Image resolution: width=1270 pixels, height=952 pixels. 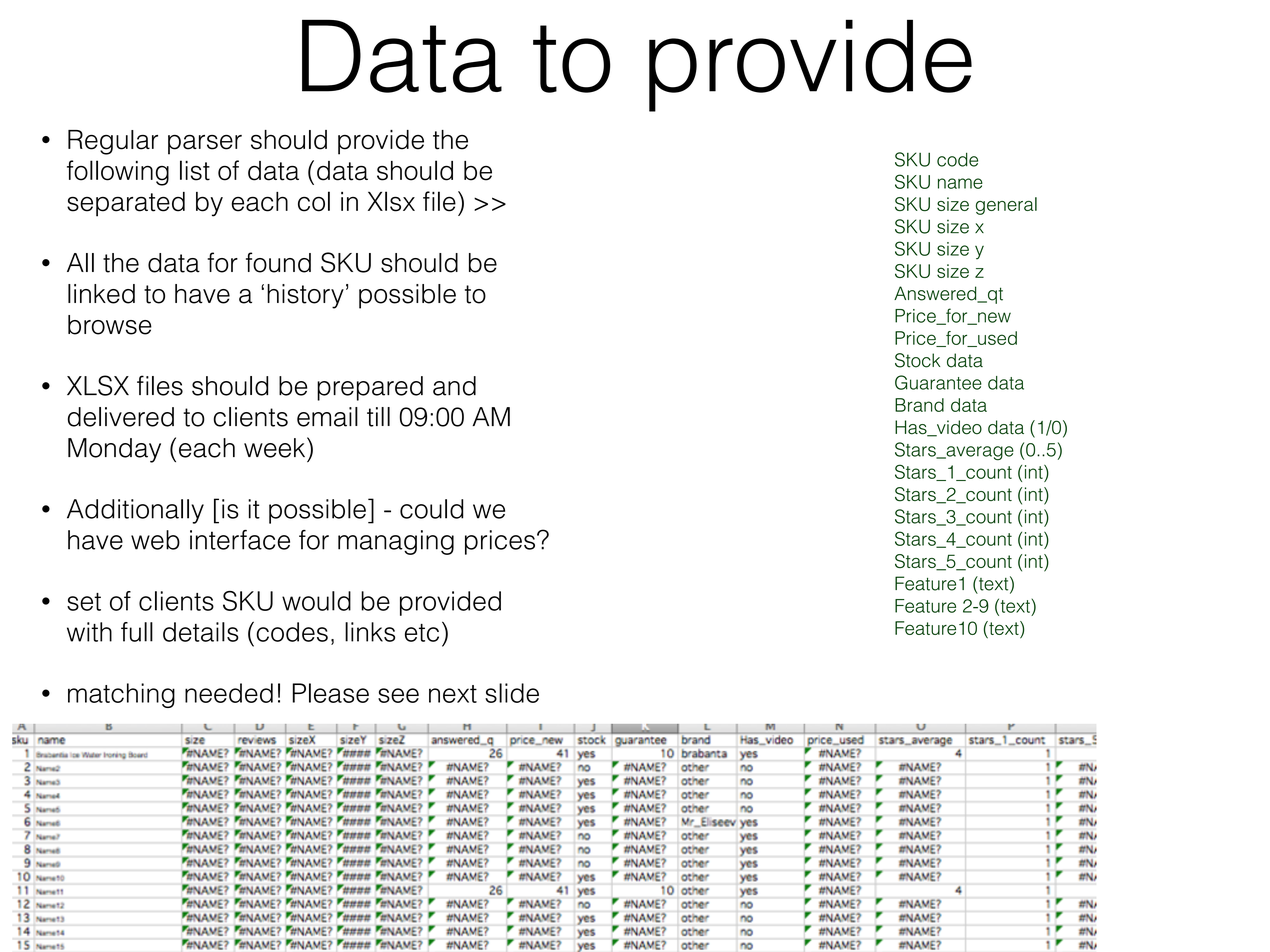 What do you see at coordinates (229, 693) in the screenshot?
I see `needed` at bounding box center [229, 693].
